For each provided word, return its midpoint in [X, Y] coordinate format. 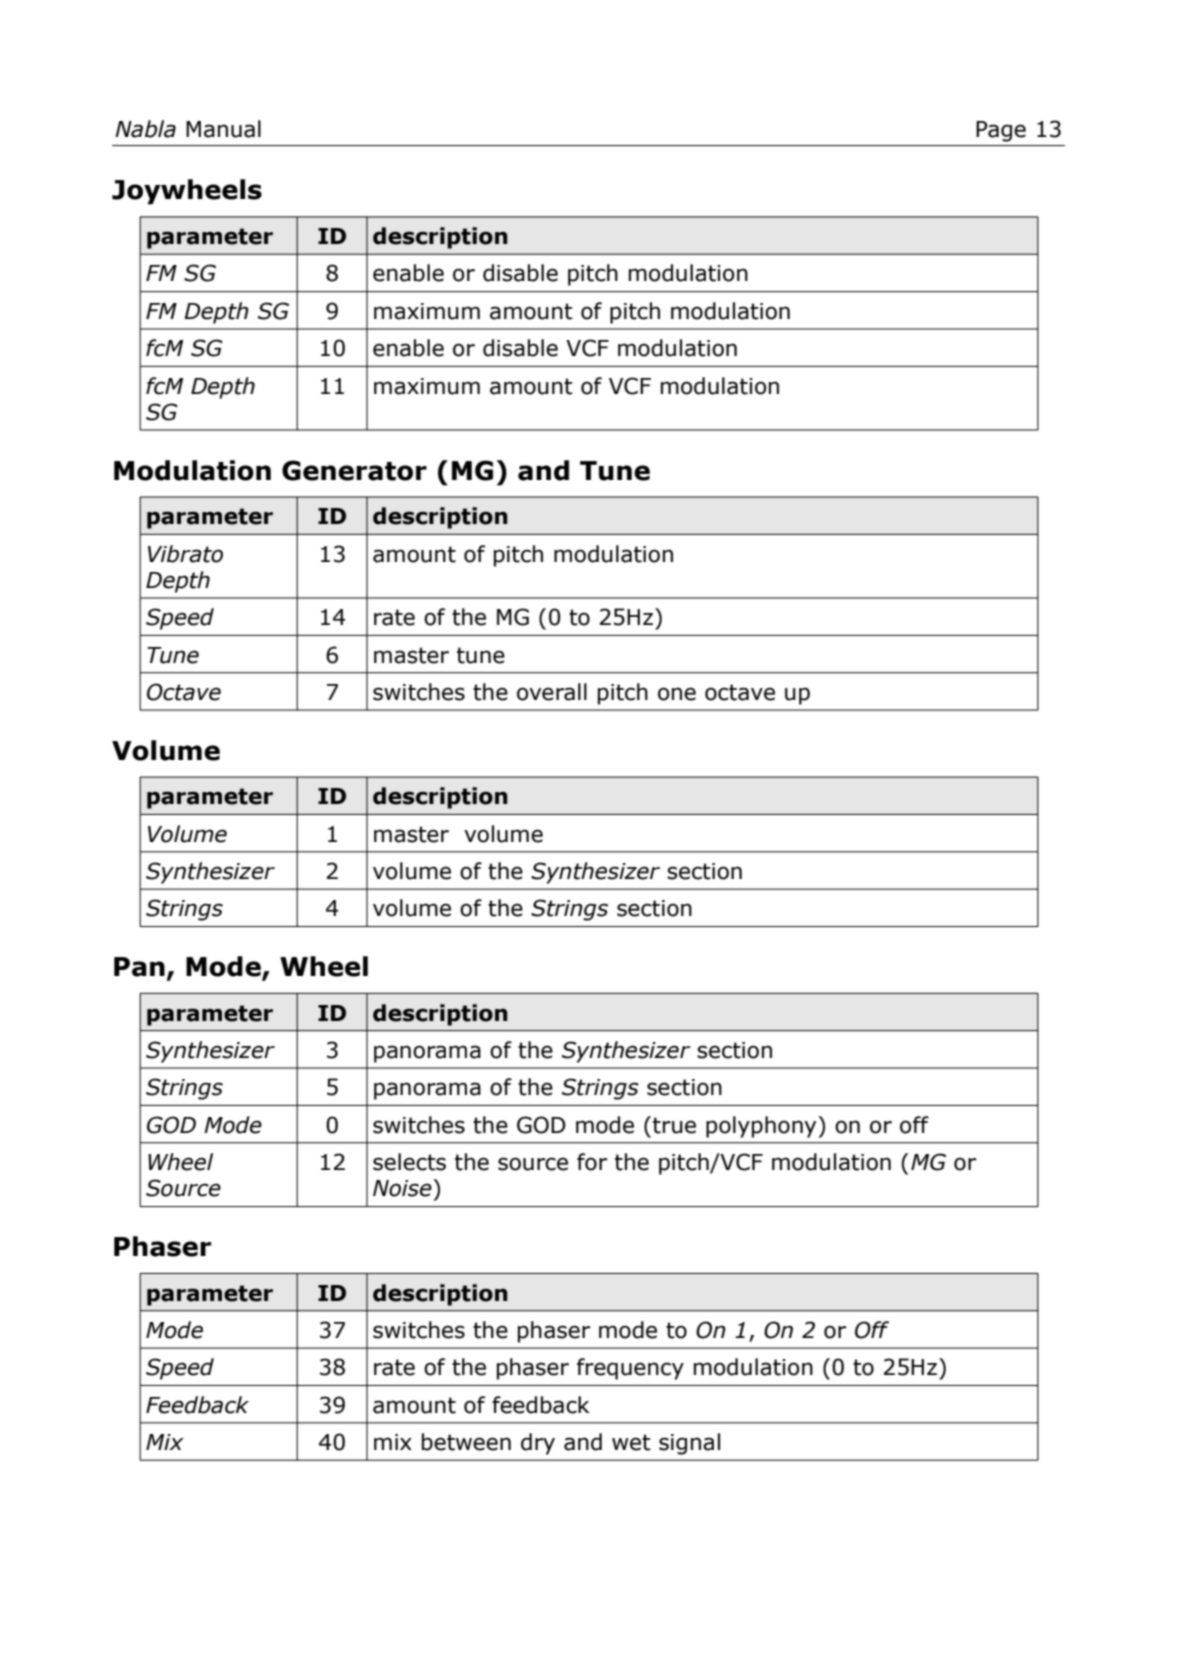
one [677, 694]
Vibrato [185, 554]
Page [1001, 131]
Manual [223, 129]
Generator [354, 470]
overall [552, 692]
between [466, 1442]
